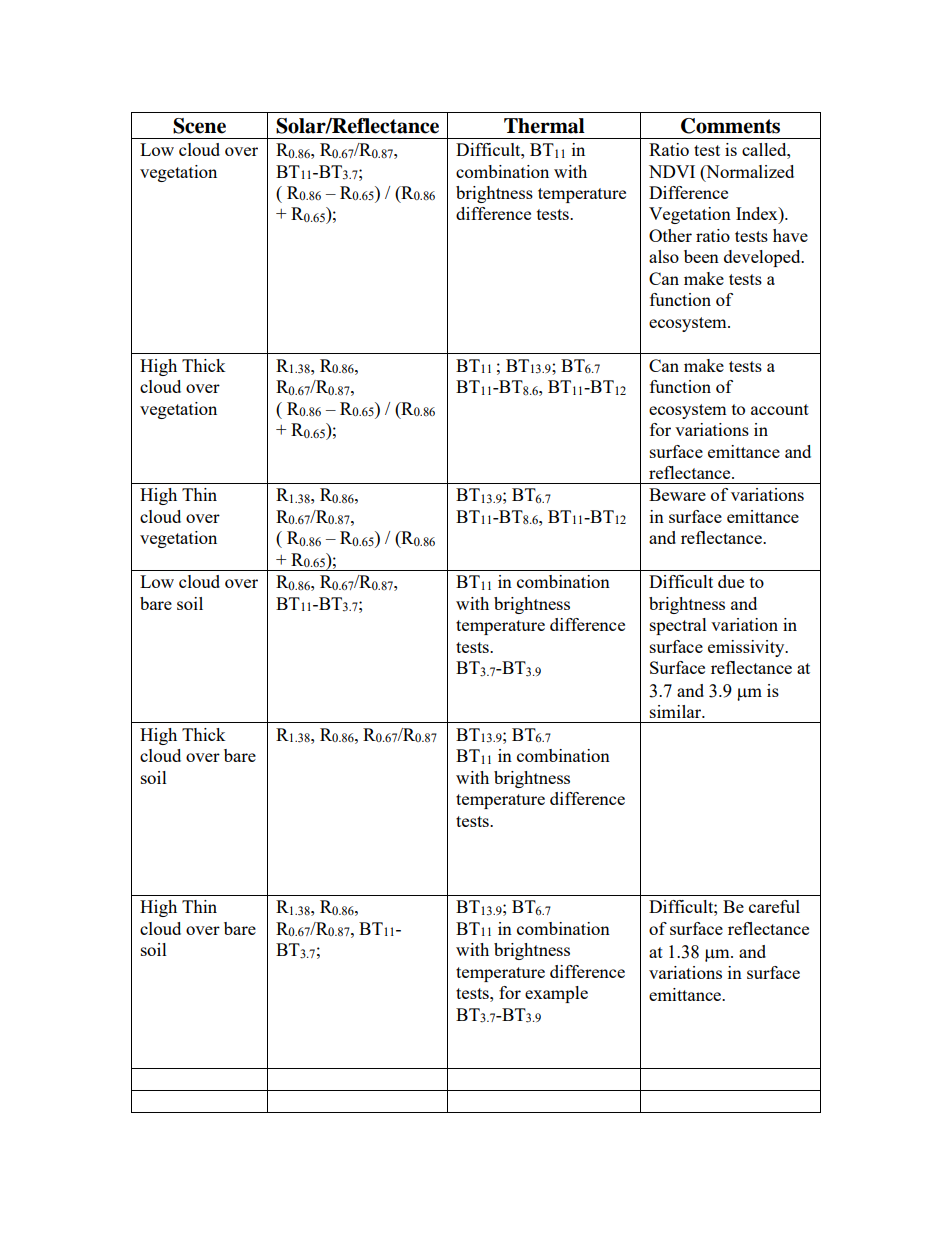 The image size is (952, 1233). What do you see at coordinates (747, 648) in the page?
I see `emissivity` at bounding box center [747, 648].
